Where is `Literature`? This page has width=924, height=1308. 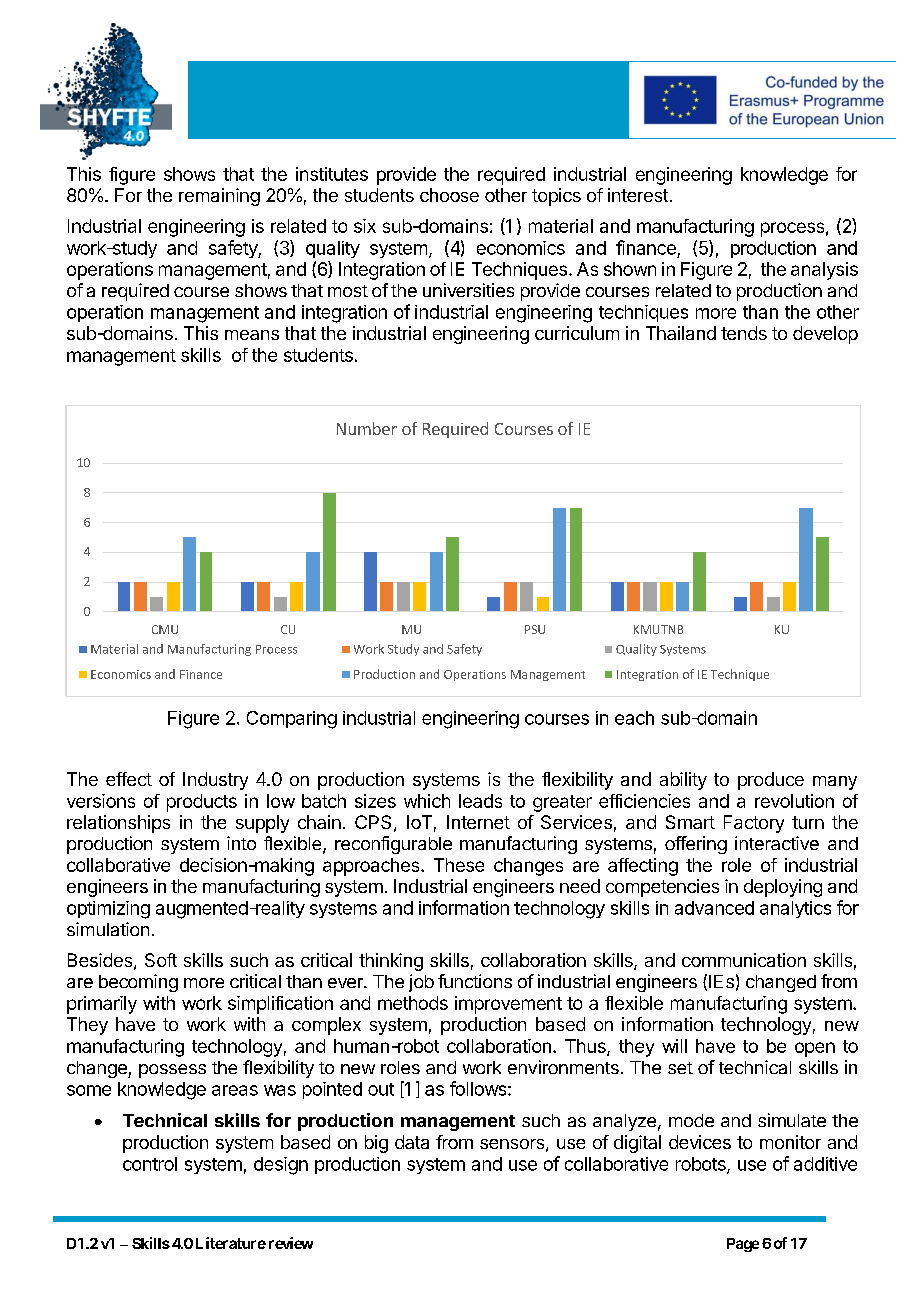 Literature is located at coordinates (231, 1243).
